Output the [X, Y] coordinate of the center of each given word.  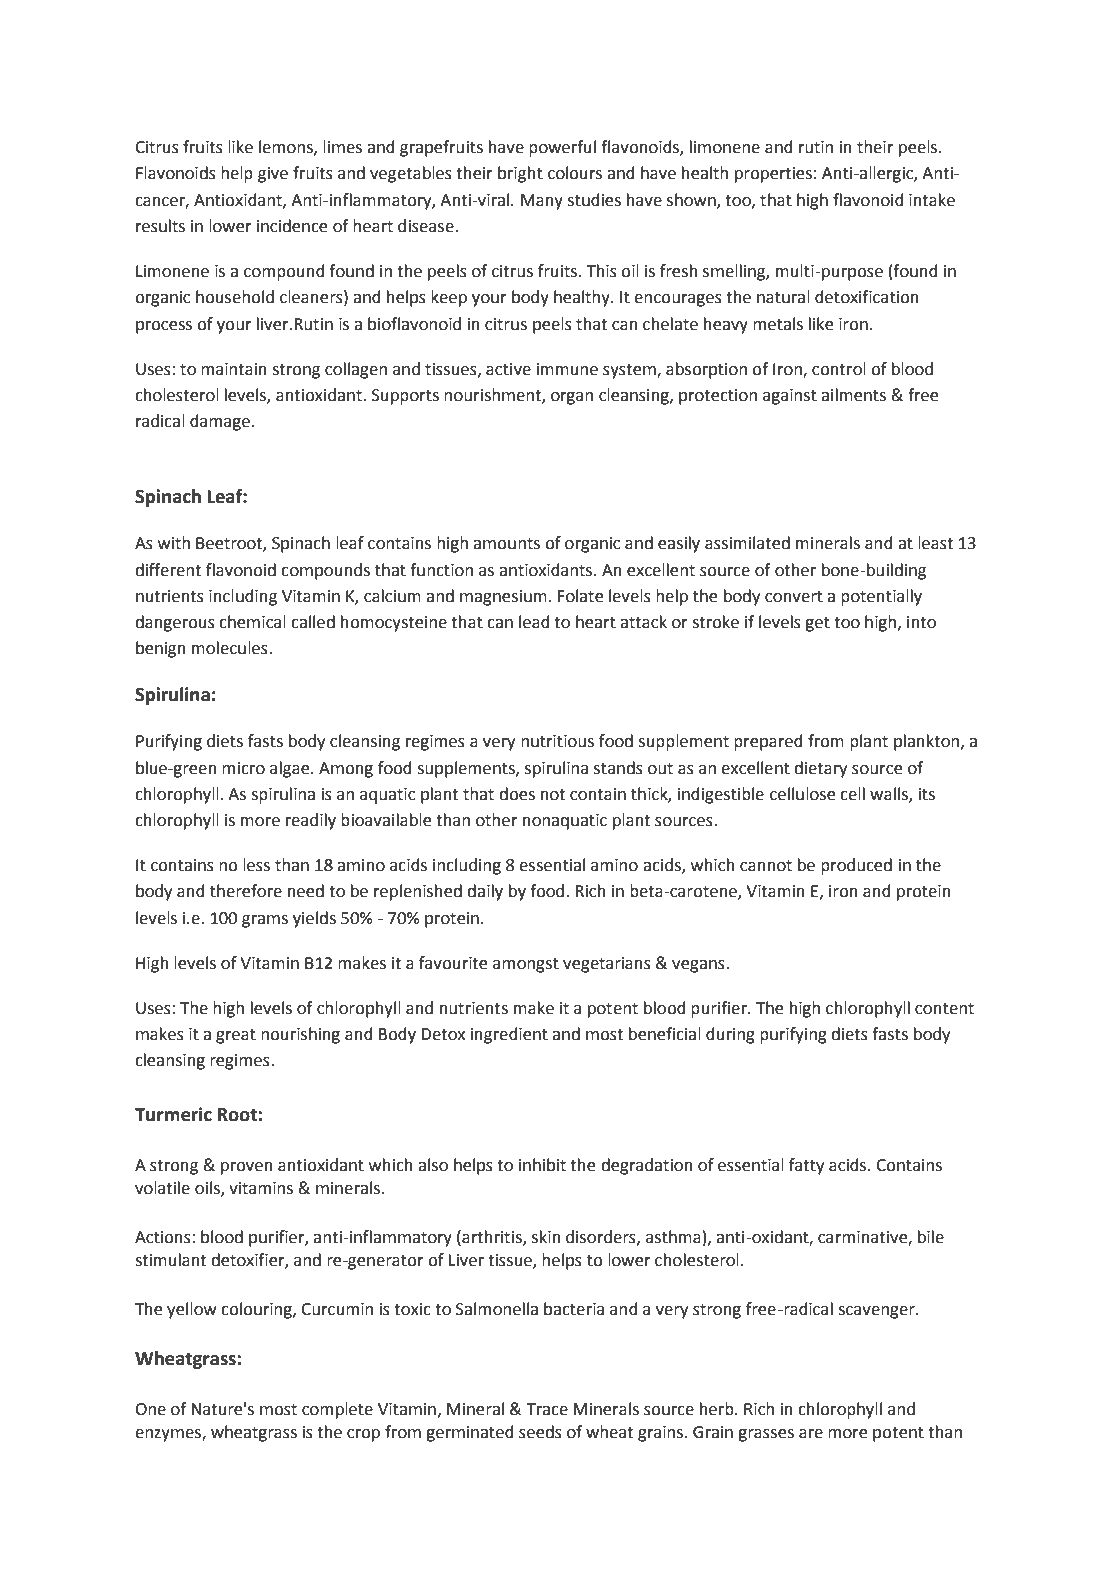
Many [542, 202]
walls [890, 794]
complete [337, 1410]
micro [243, 768]
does [517, 794]
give [273, 175]
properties [773, 175]
